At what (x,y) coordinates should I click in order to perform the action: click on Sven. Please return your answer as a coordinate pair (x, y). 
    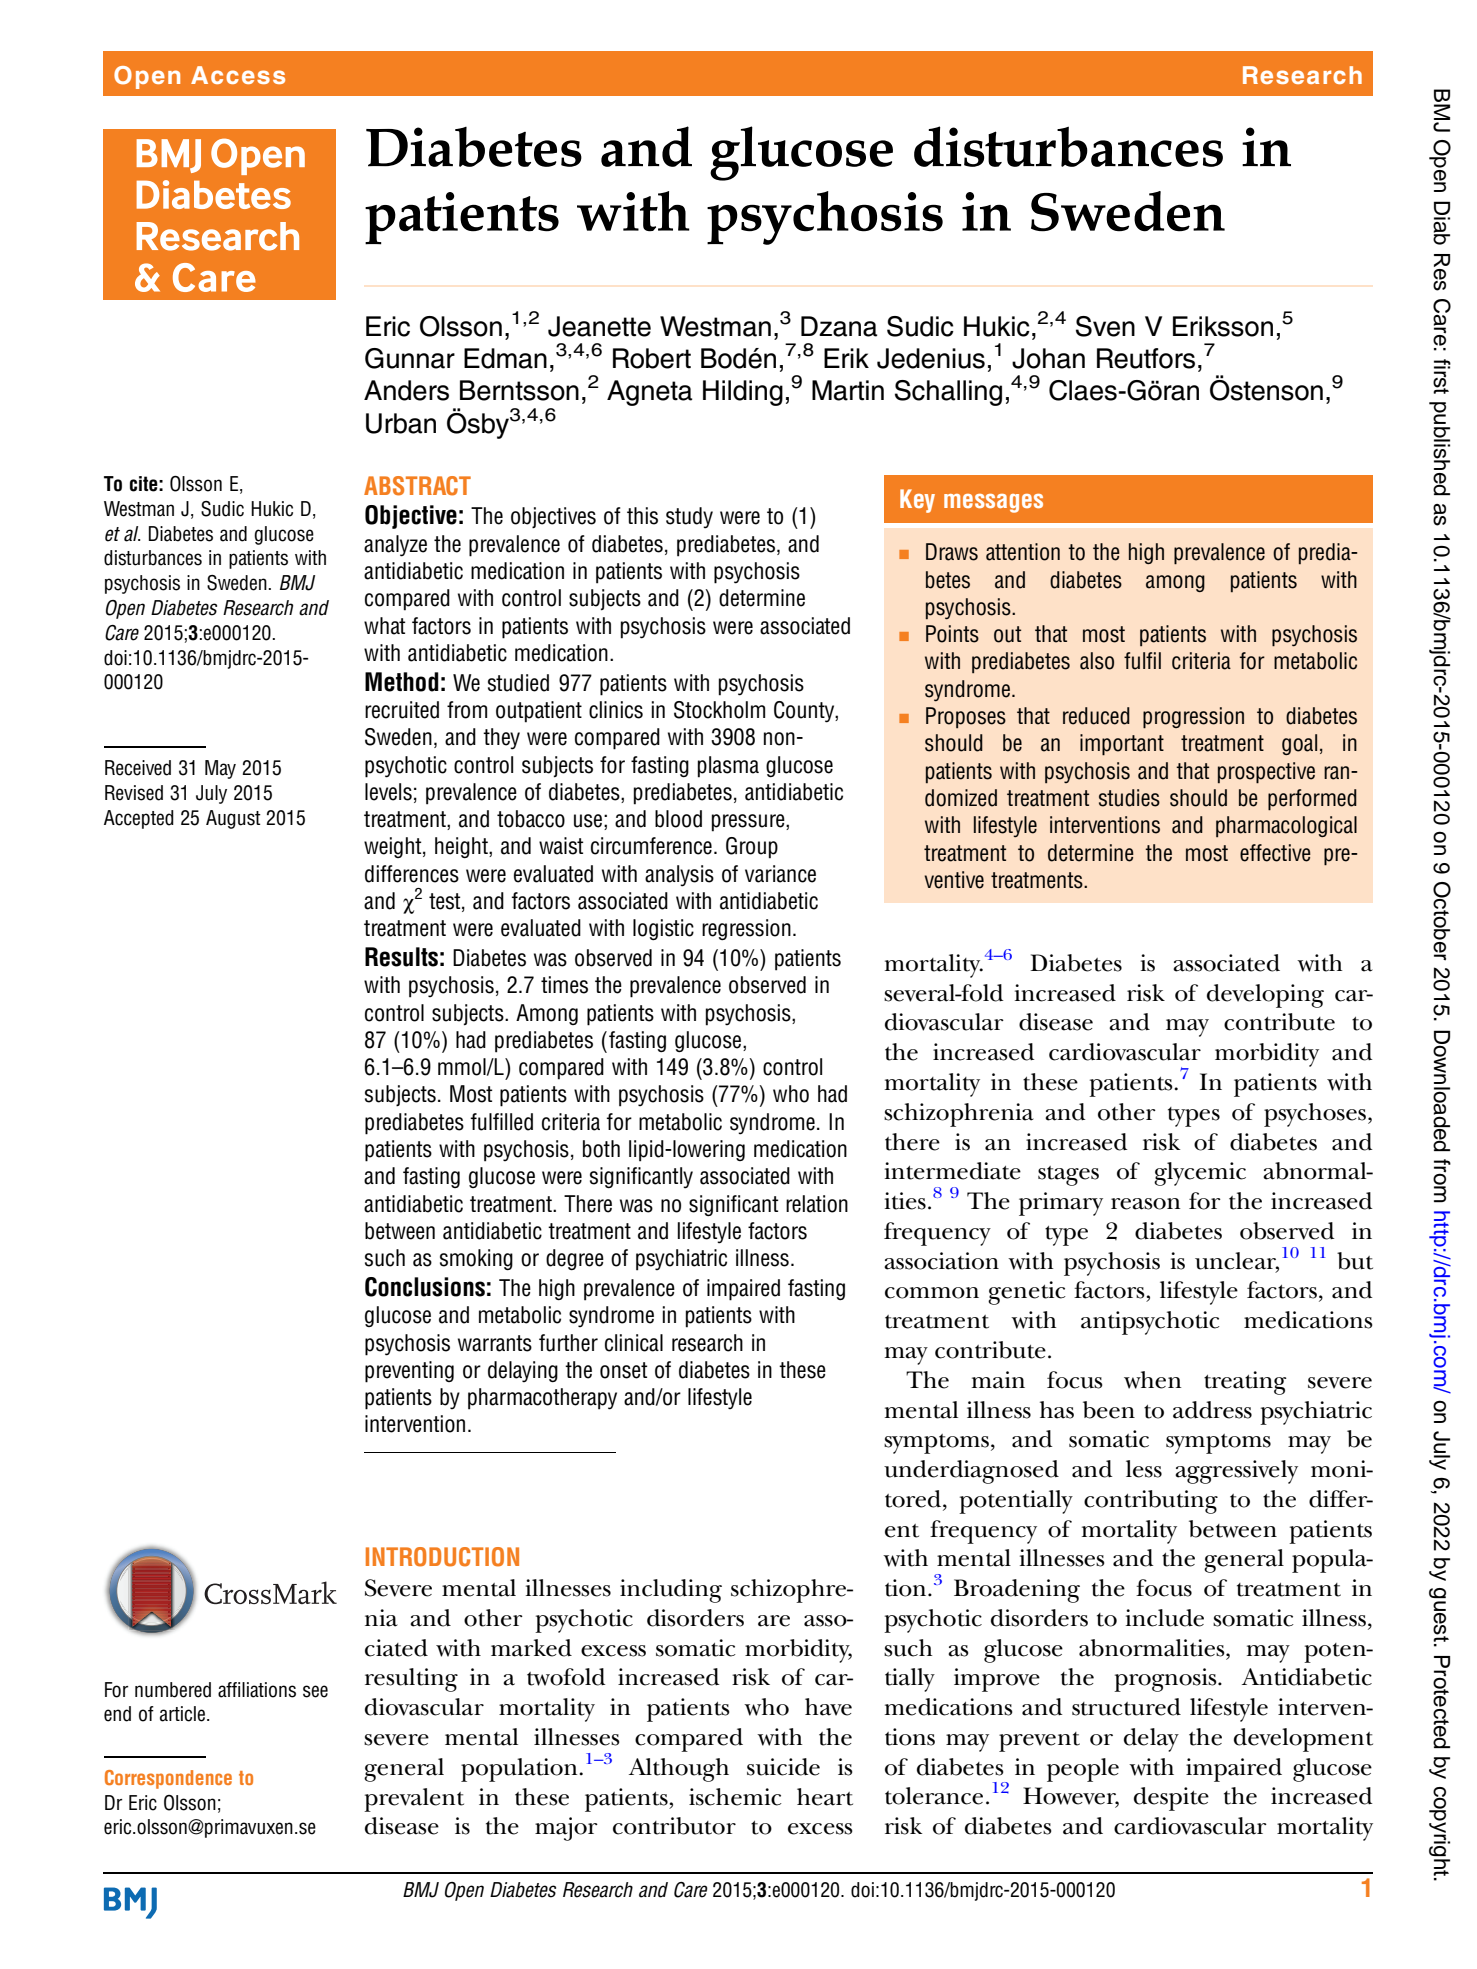
    Looking at the image, I should click on (1105, 326).
